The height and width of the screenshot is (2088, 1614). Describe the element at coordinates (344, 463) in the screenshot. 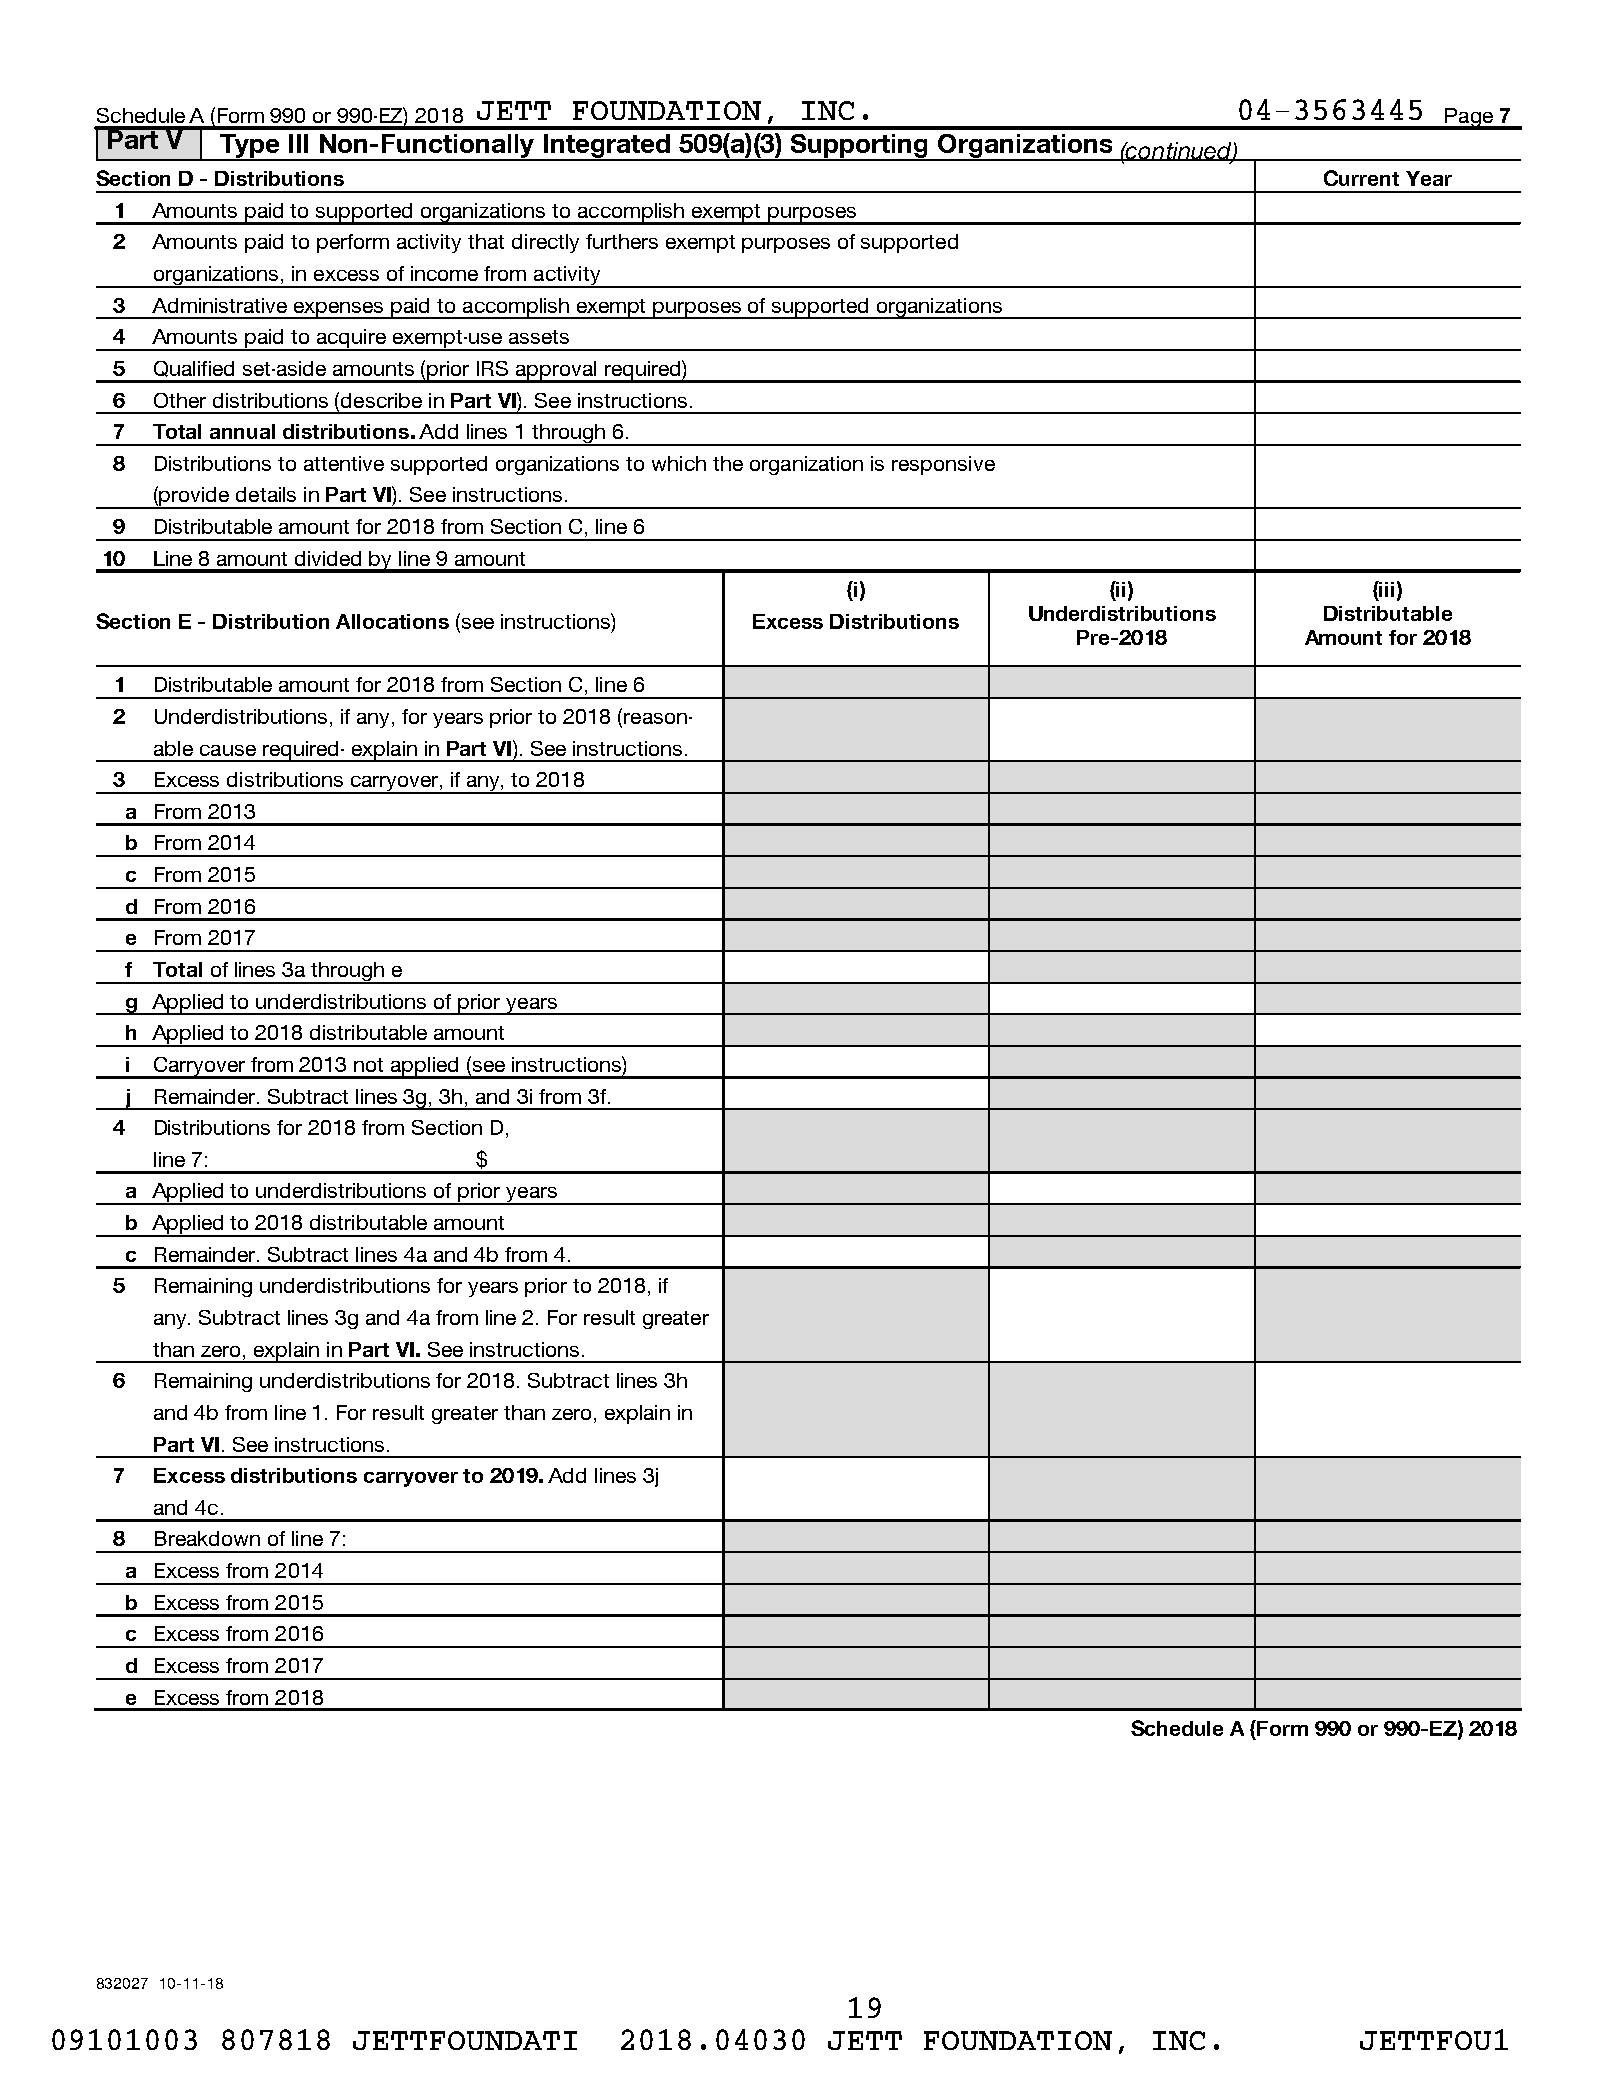

I see `attentive` at that location.
